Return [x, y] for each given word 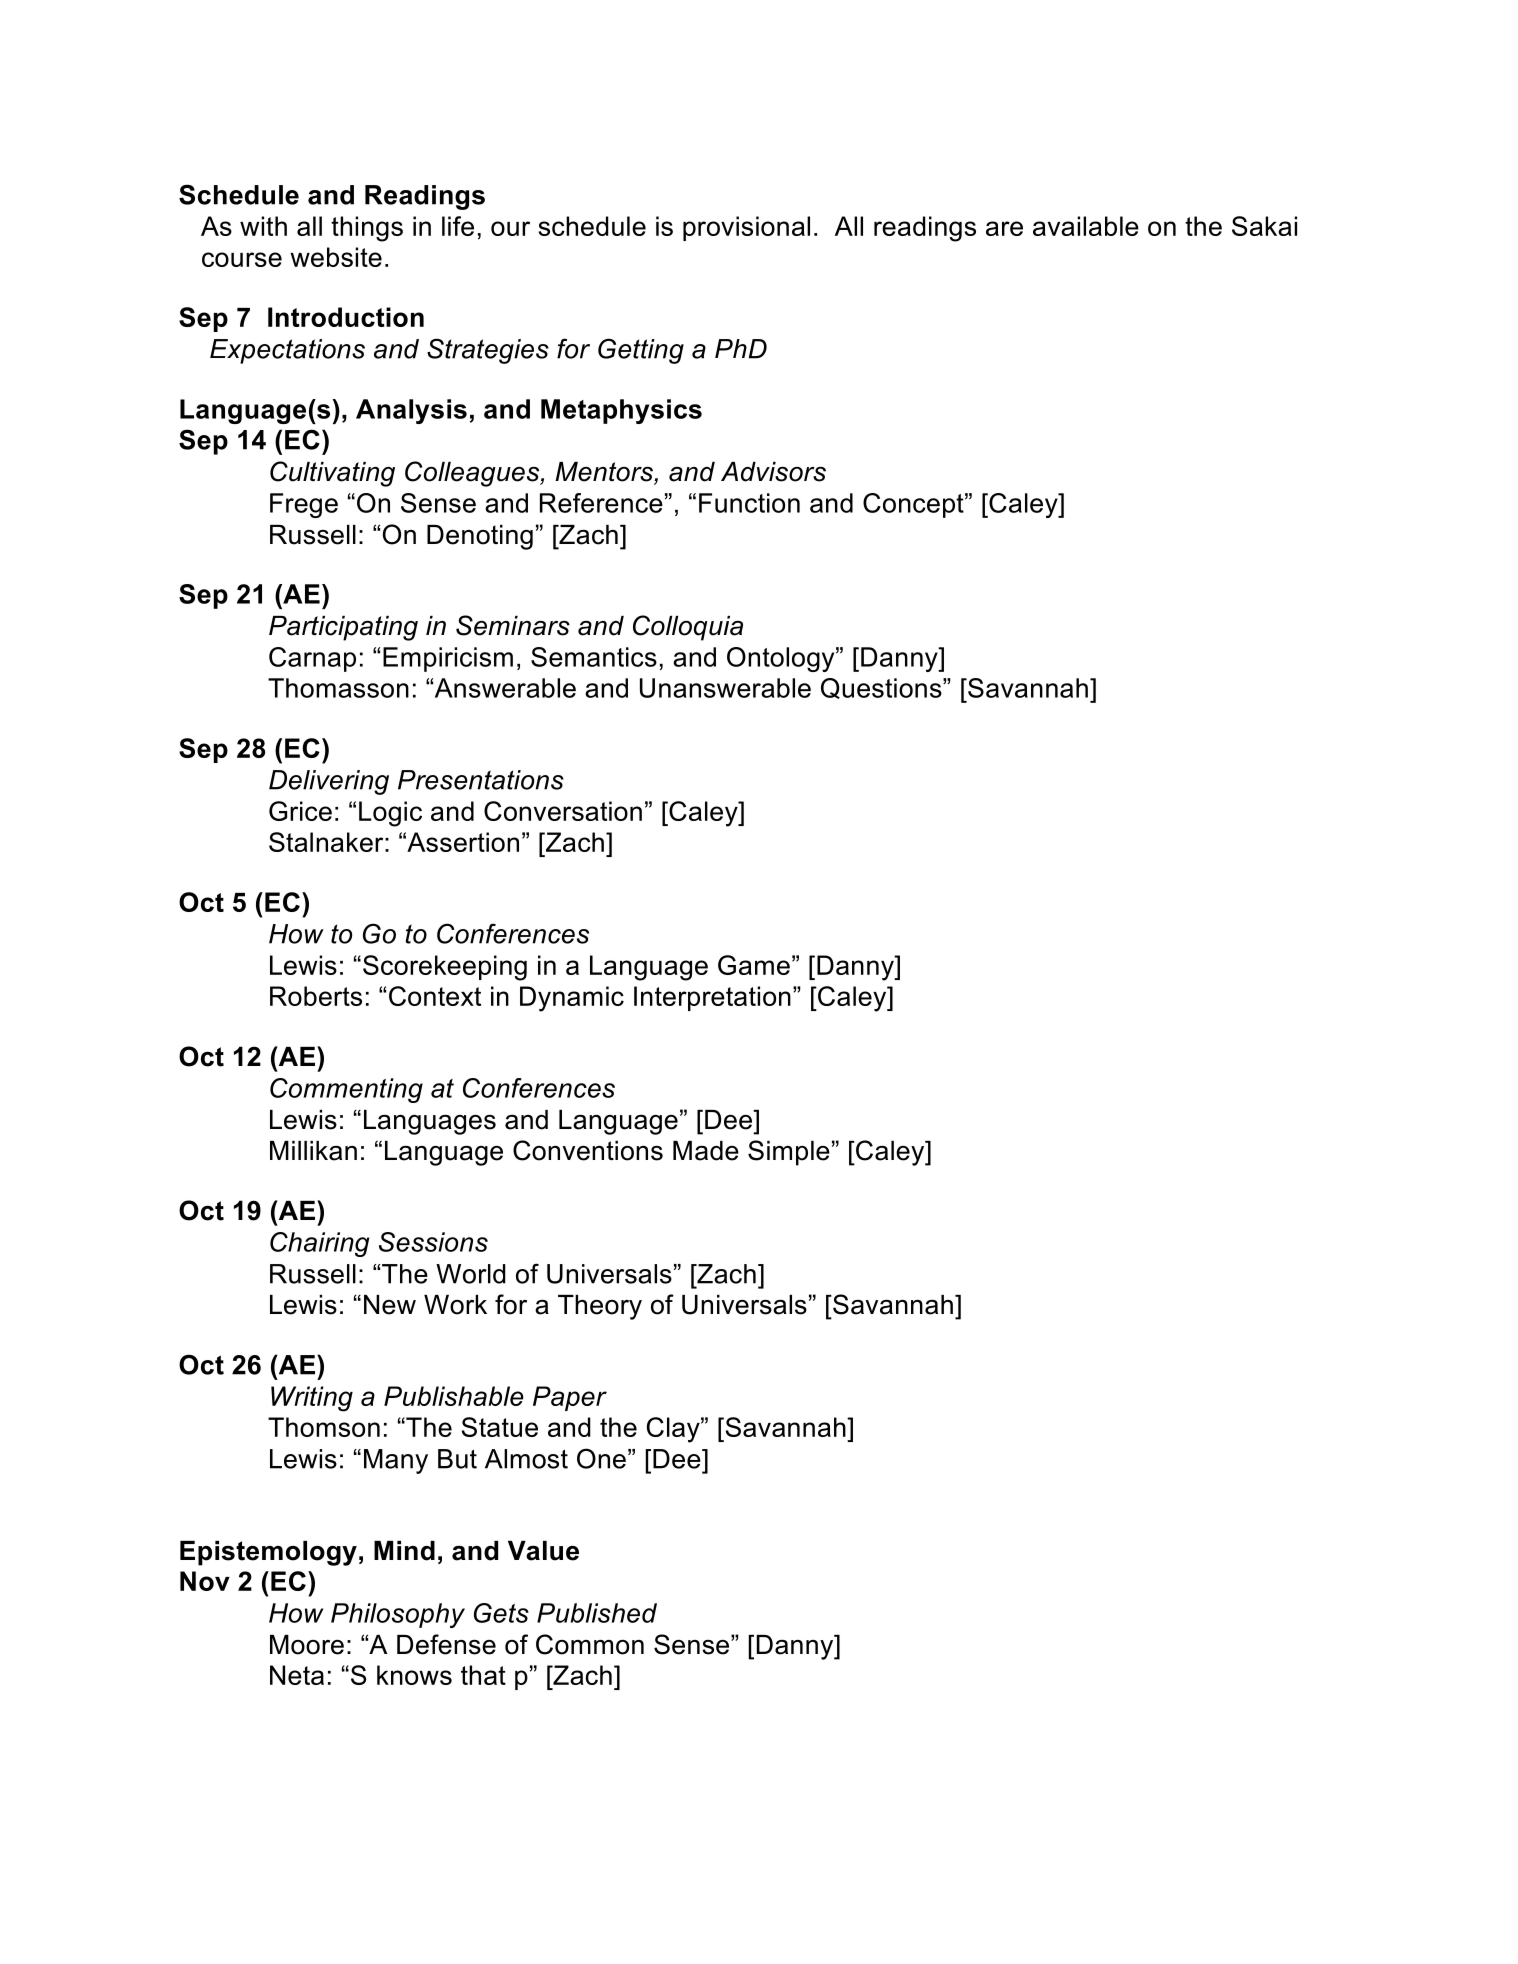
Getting [641, 351]
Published [597, 1613]
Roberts [316, 996]
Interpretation [712, 998]
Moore [307, 1645]
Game [754, 965]
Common [590, 1644]
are [1004, 228]
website [336, 257]
